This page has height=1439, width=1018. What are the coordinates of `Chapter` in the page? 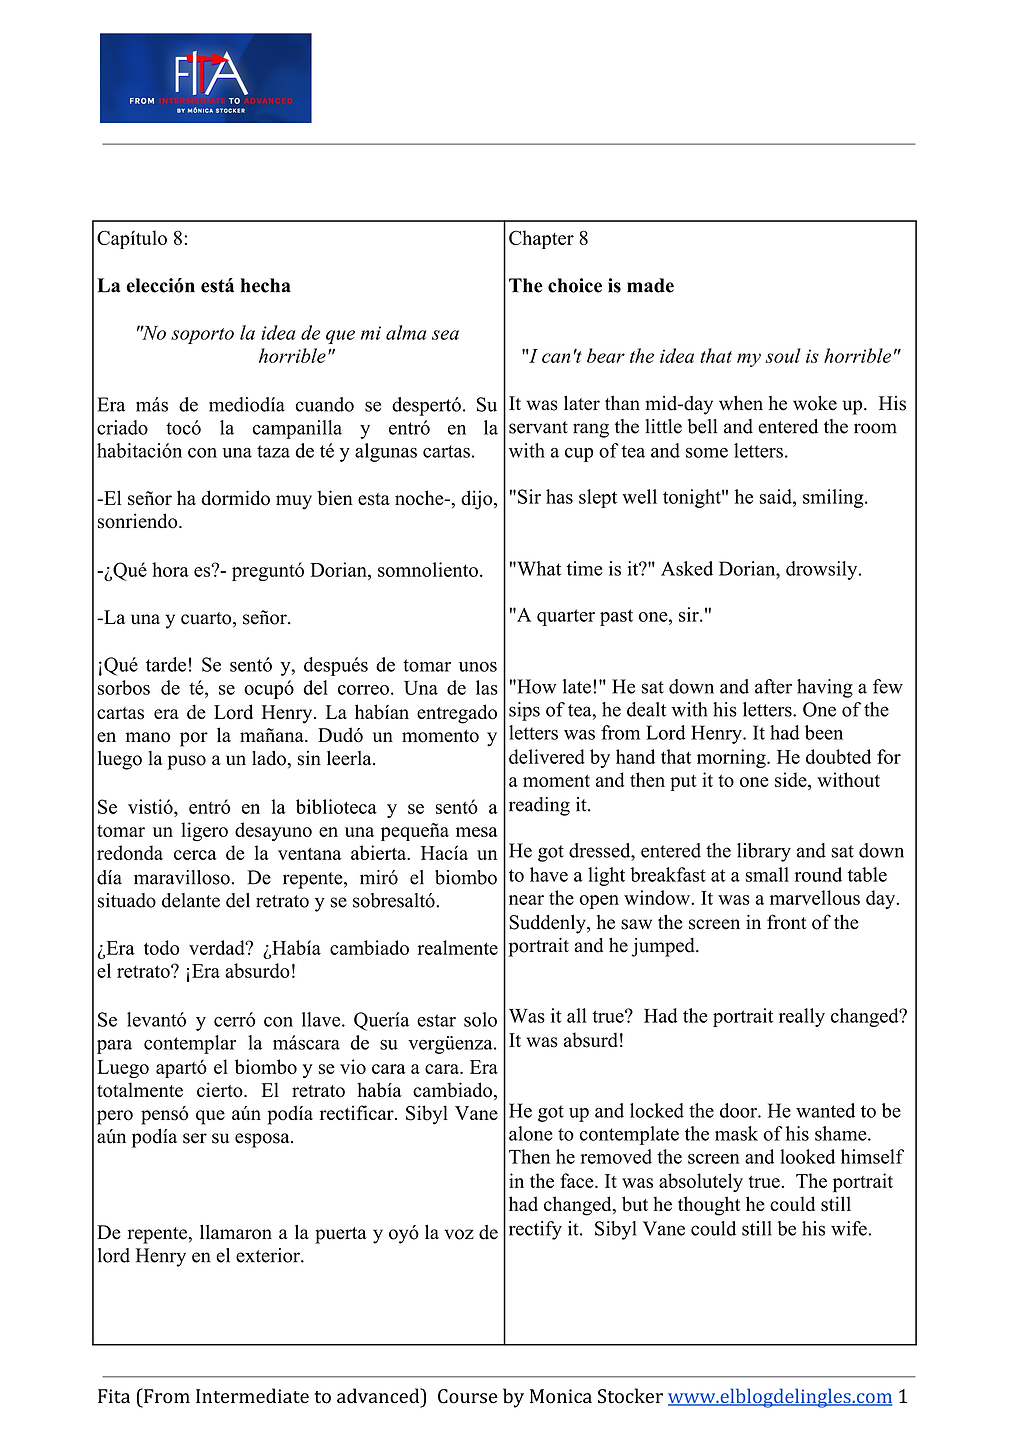 It's located at (541, 239).
